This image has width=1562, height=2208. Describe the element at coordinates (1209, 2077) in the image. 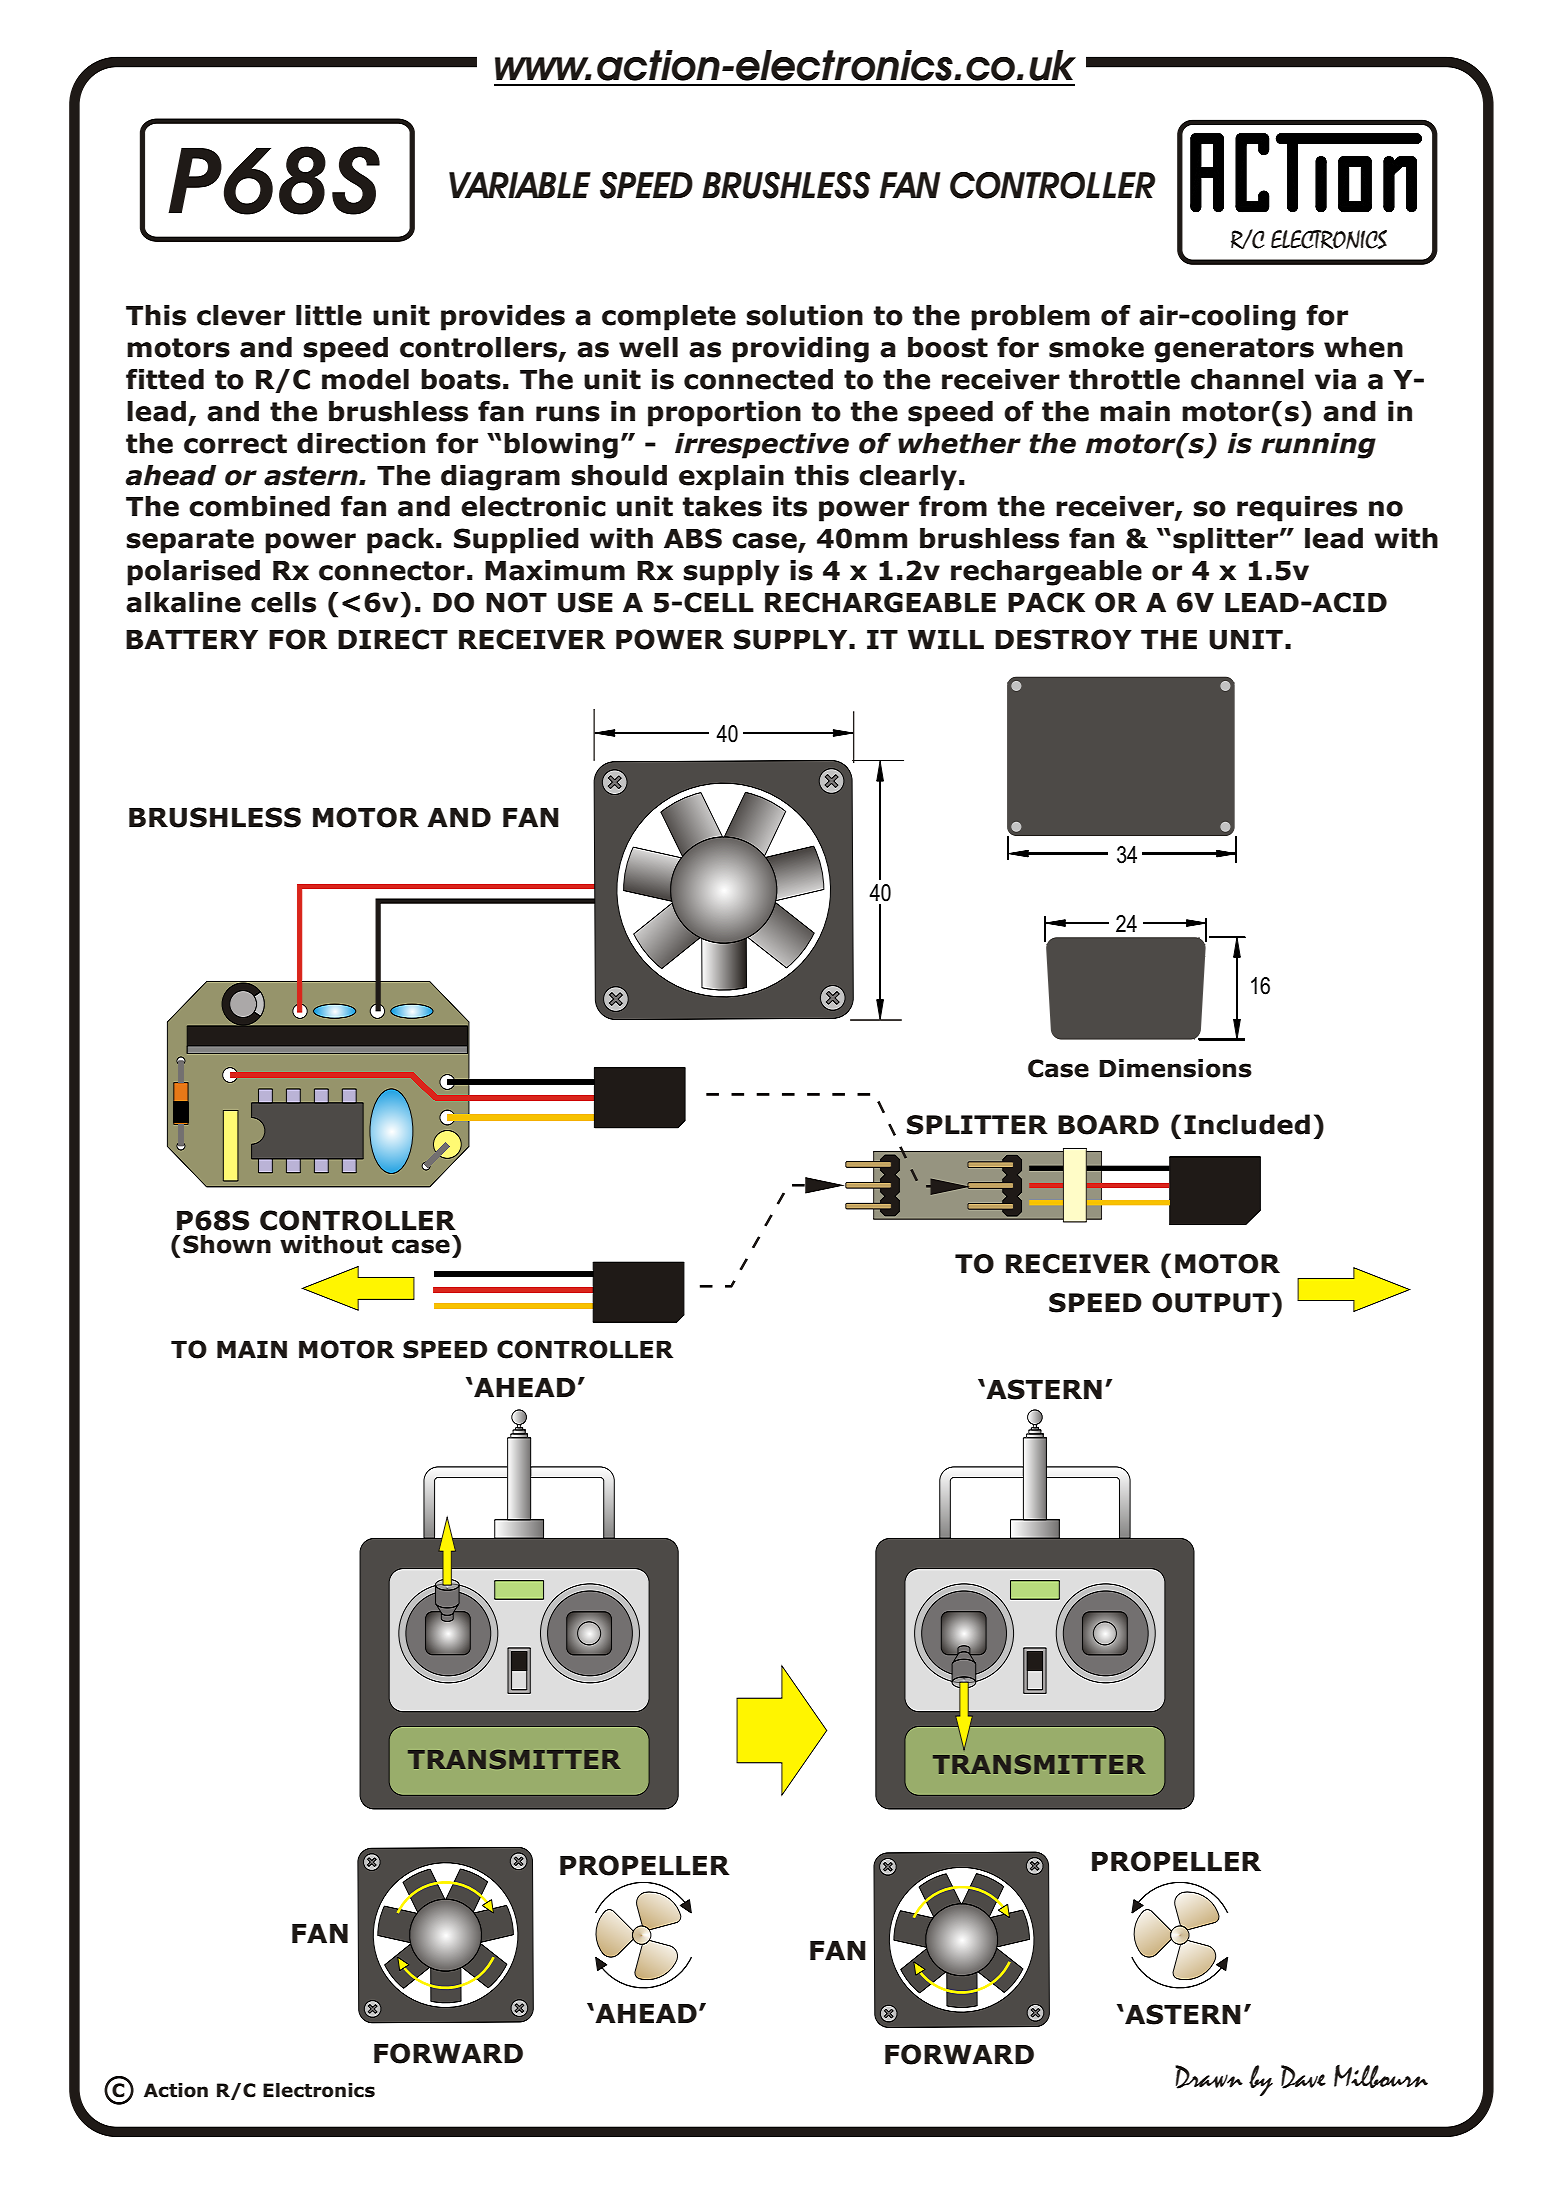

I see `Drawn` at that location.
